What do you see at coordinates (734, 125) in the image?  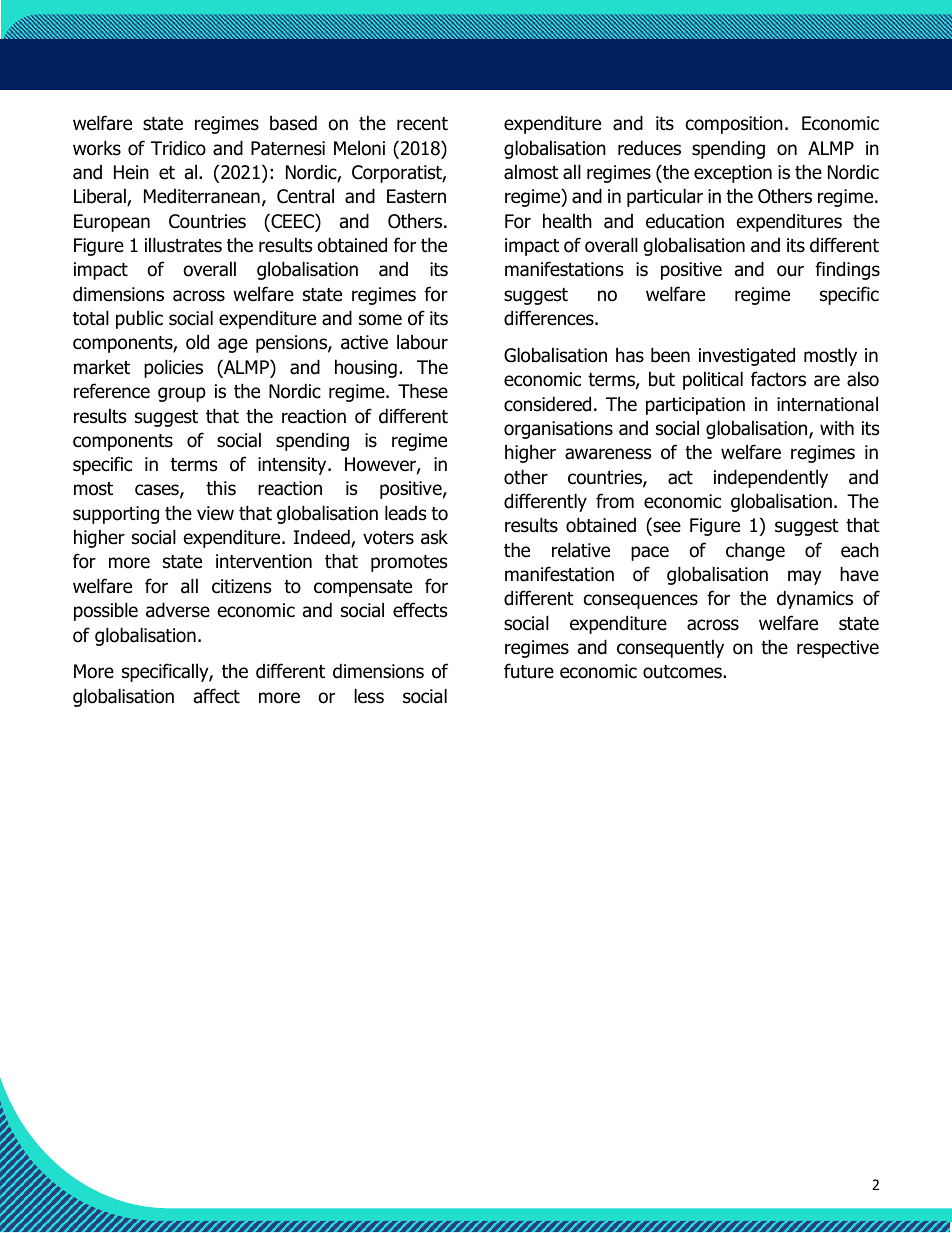 I see `composition` at bounding box center [734, 125].
